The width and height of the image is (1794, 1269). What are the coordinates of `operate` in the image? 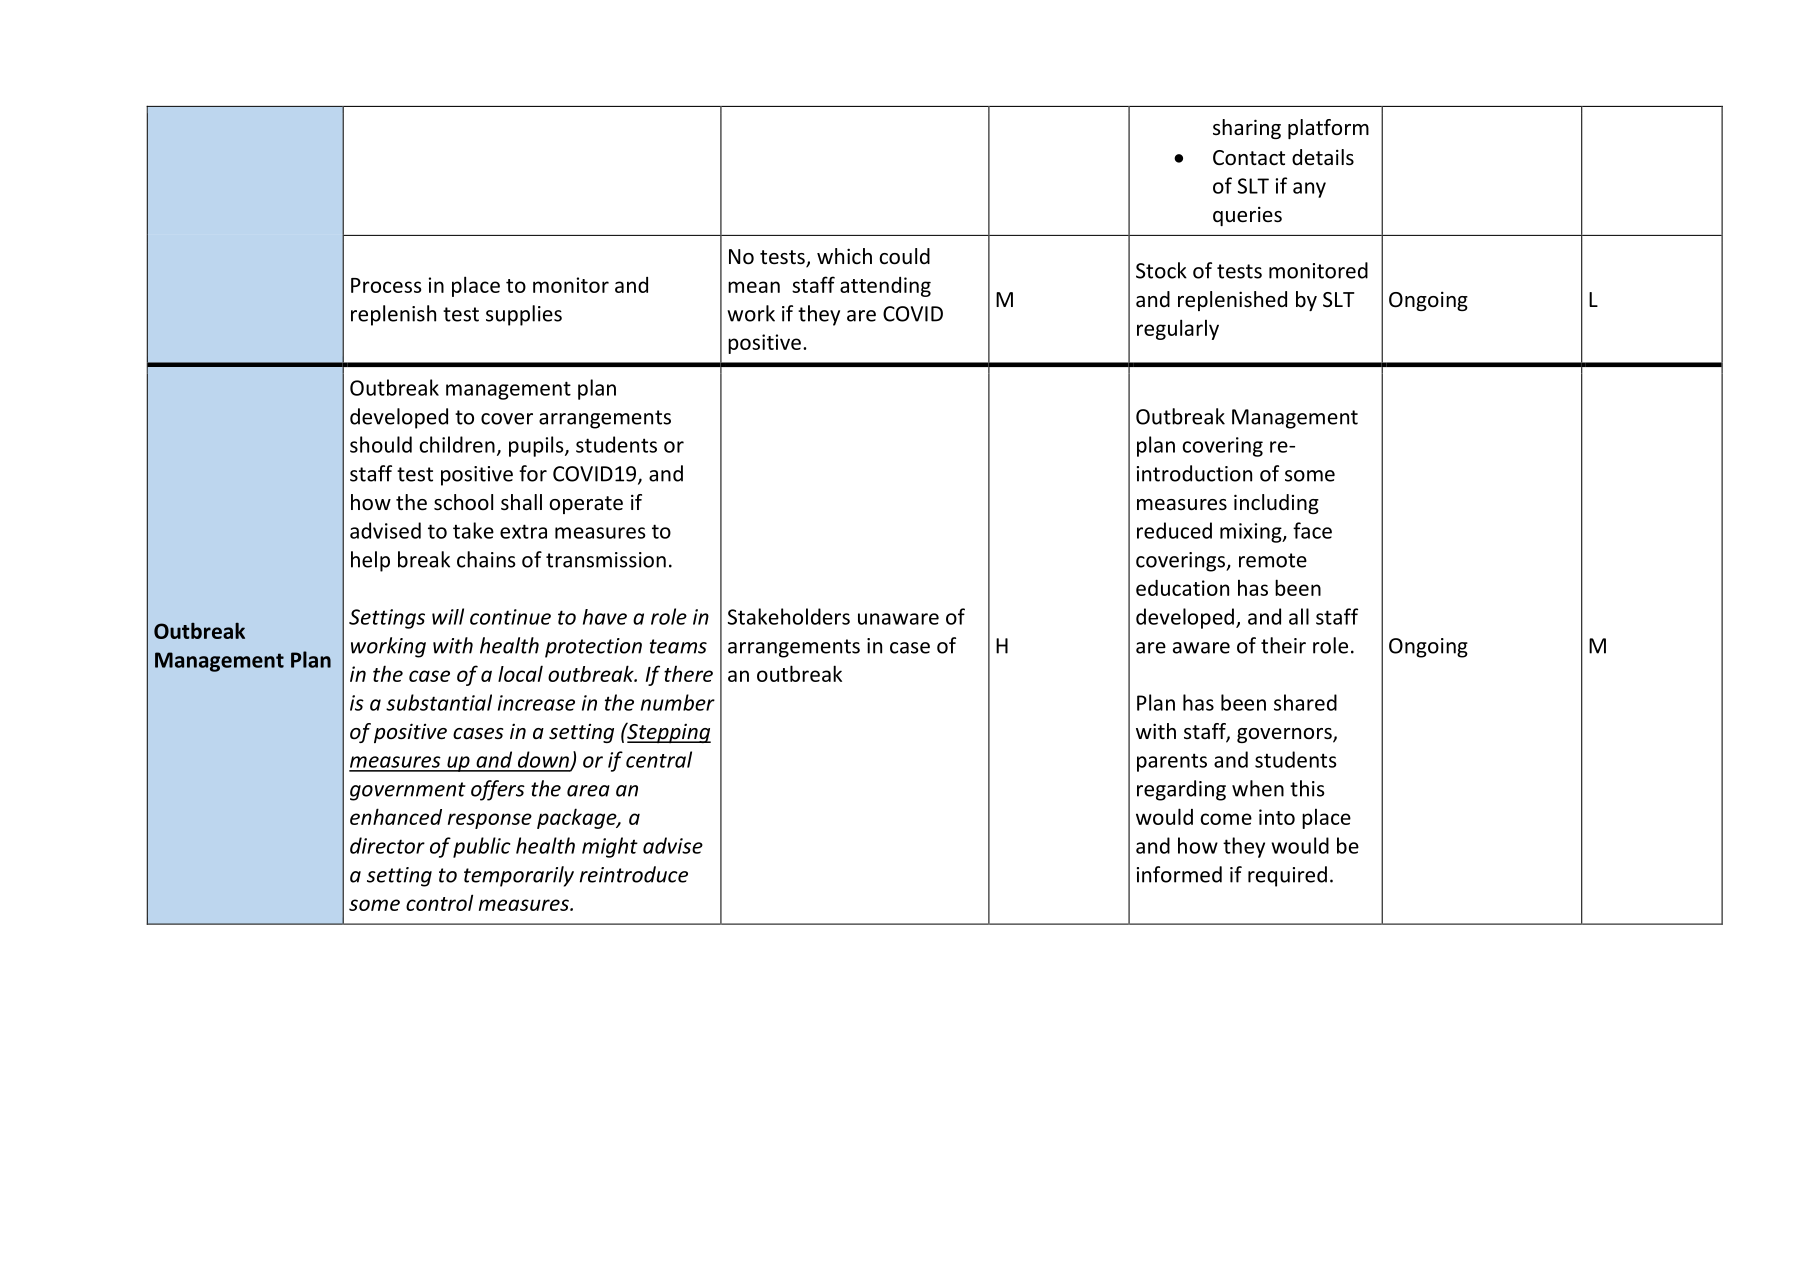 It's located at (586, 505).
